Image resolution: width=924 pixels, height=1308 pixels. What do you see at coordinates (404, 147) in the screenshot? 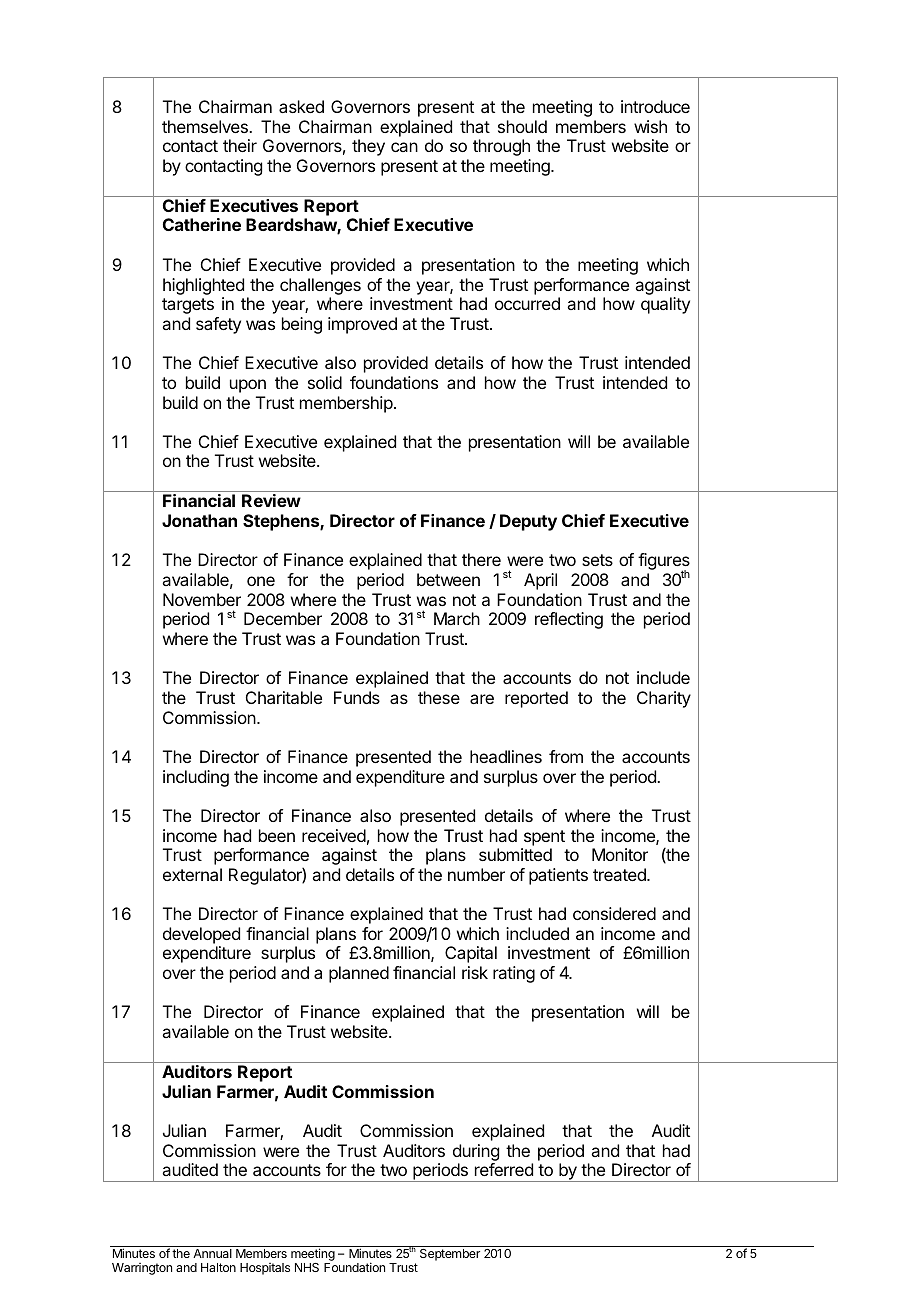
I see `can` at bounding box center [404, 147].
